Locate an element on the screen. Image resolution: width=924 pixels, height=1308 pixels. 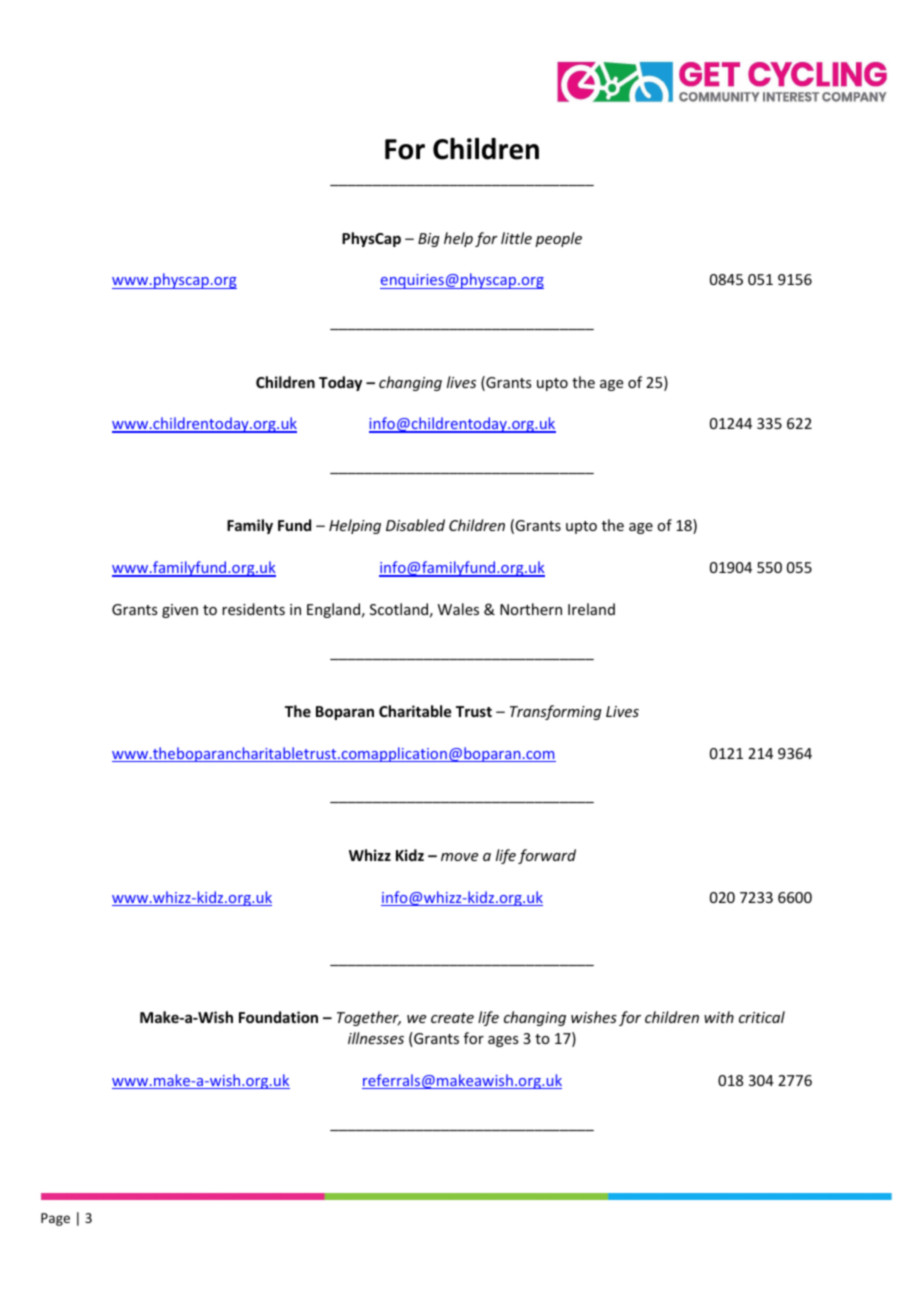
with is located at coordinates (719, 1017).
